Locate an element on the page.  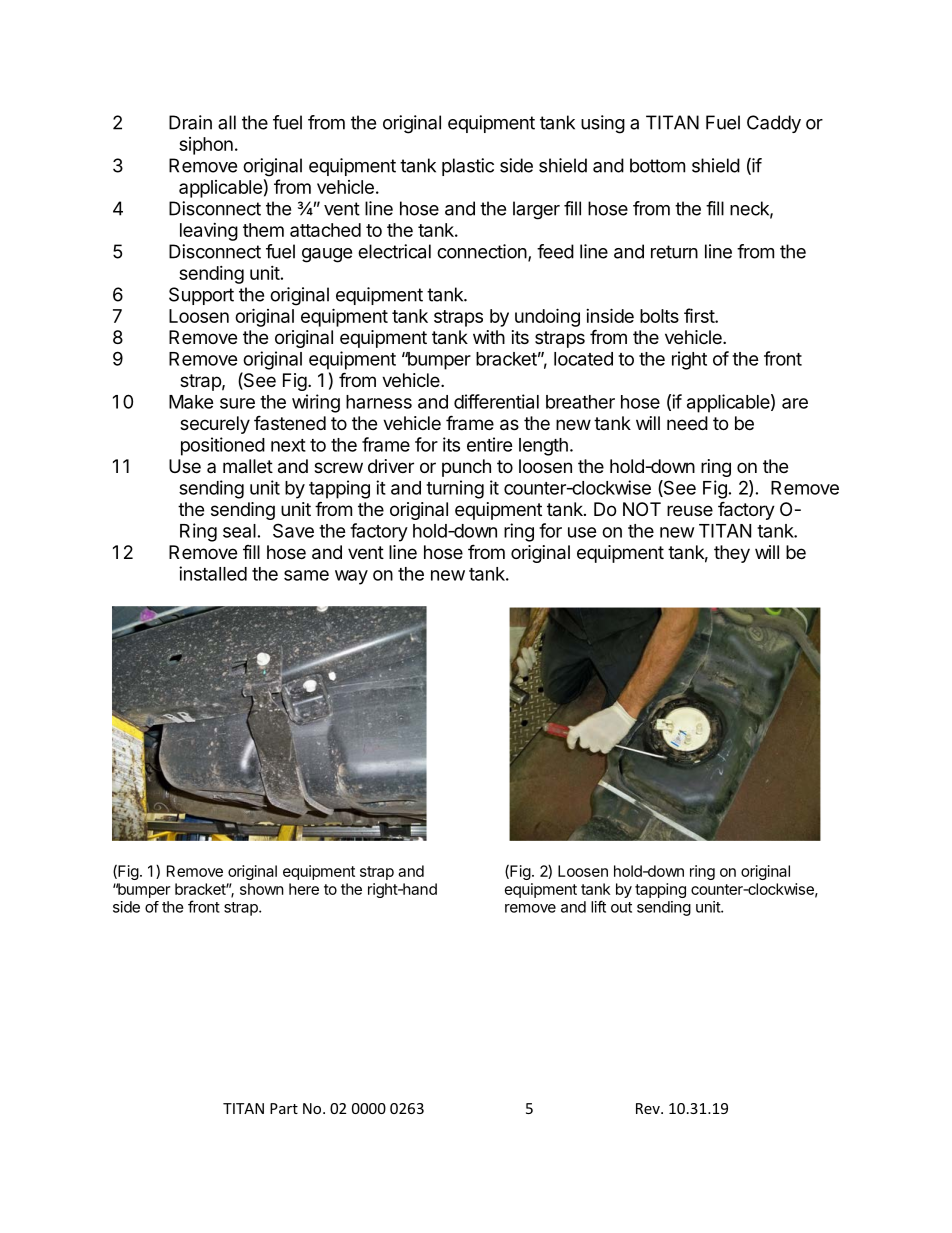
out is located at coordinates (621, 907).
